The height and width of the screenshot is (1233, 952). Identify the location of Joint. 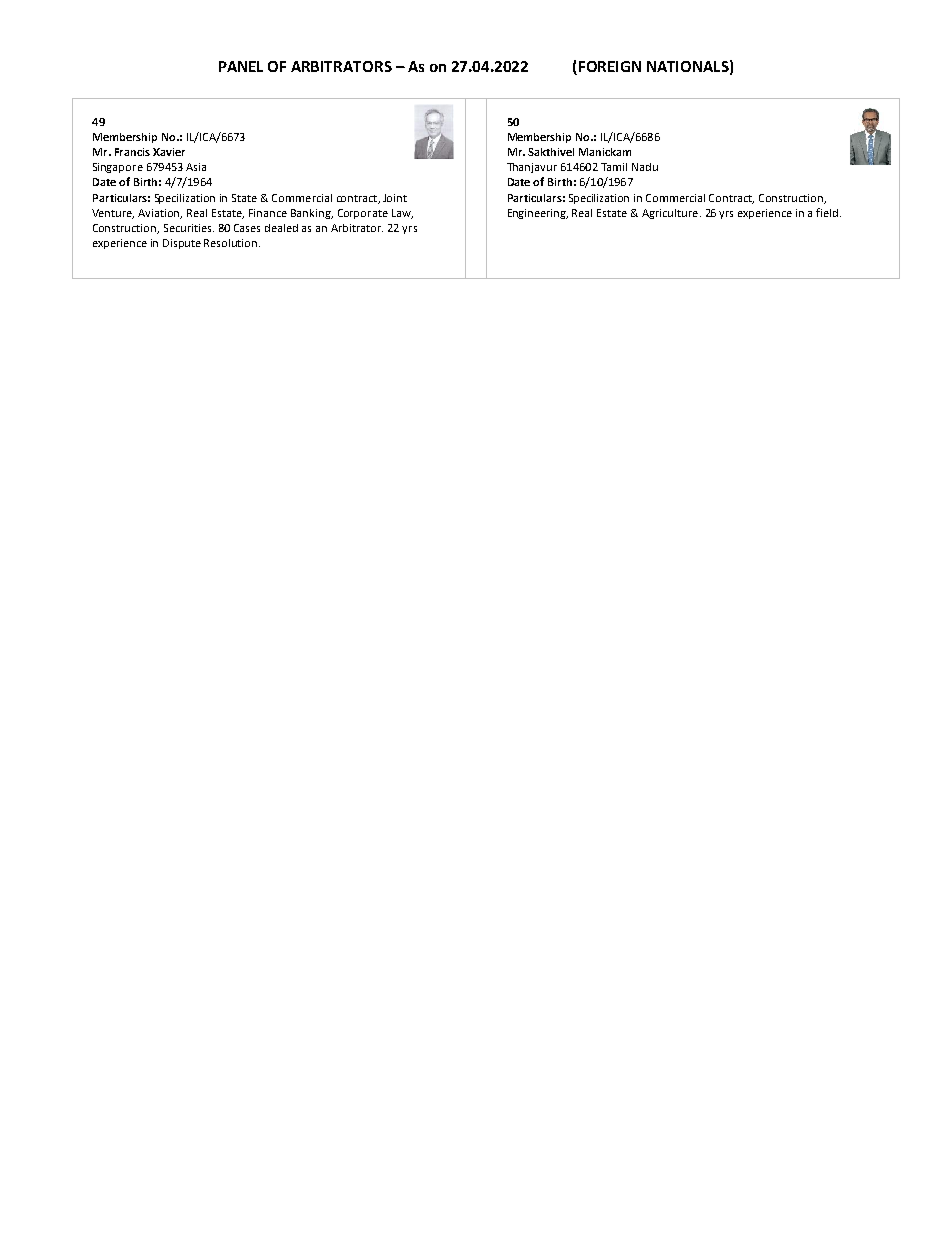
(395, 198).
